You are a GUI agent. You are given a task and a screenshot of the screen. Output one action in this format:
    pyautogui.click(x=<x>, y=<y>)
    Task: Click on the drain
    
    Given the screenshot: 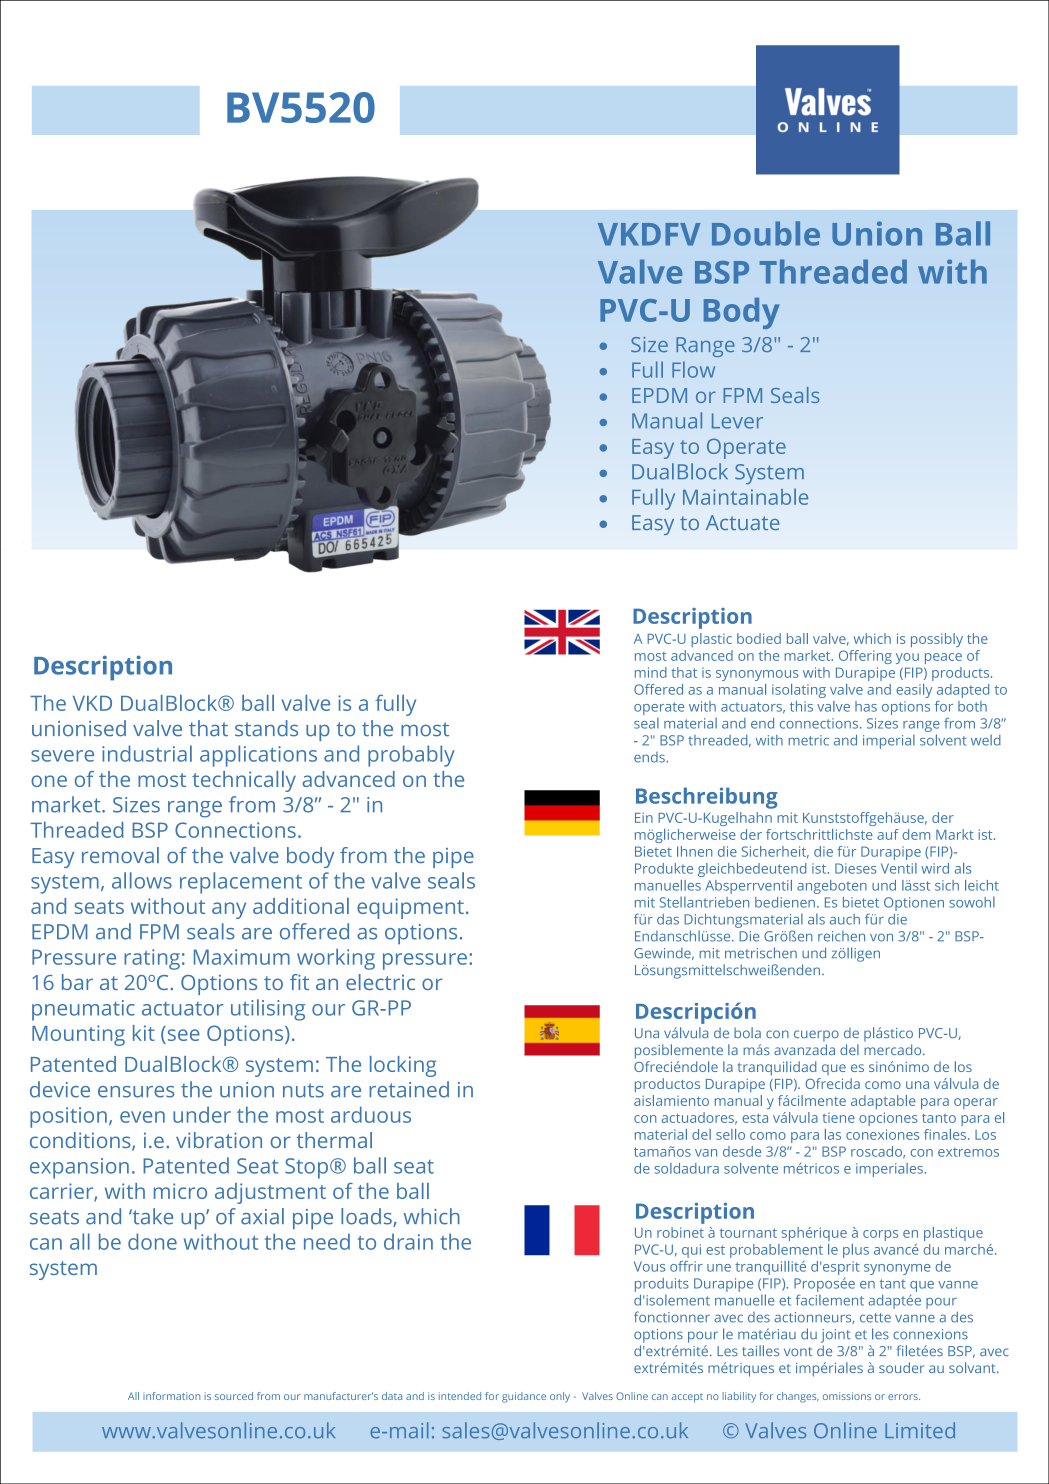 What is the action you would take?
    pyautogui.click(x=408, y=1241)
